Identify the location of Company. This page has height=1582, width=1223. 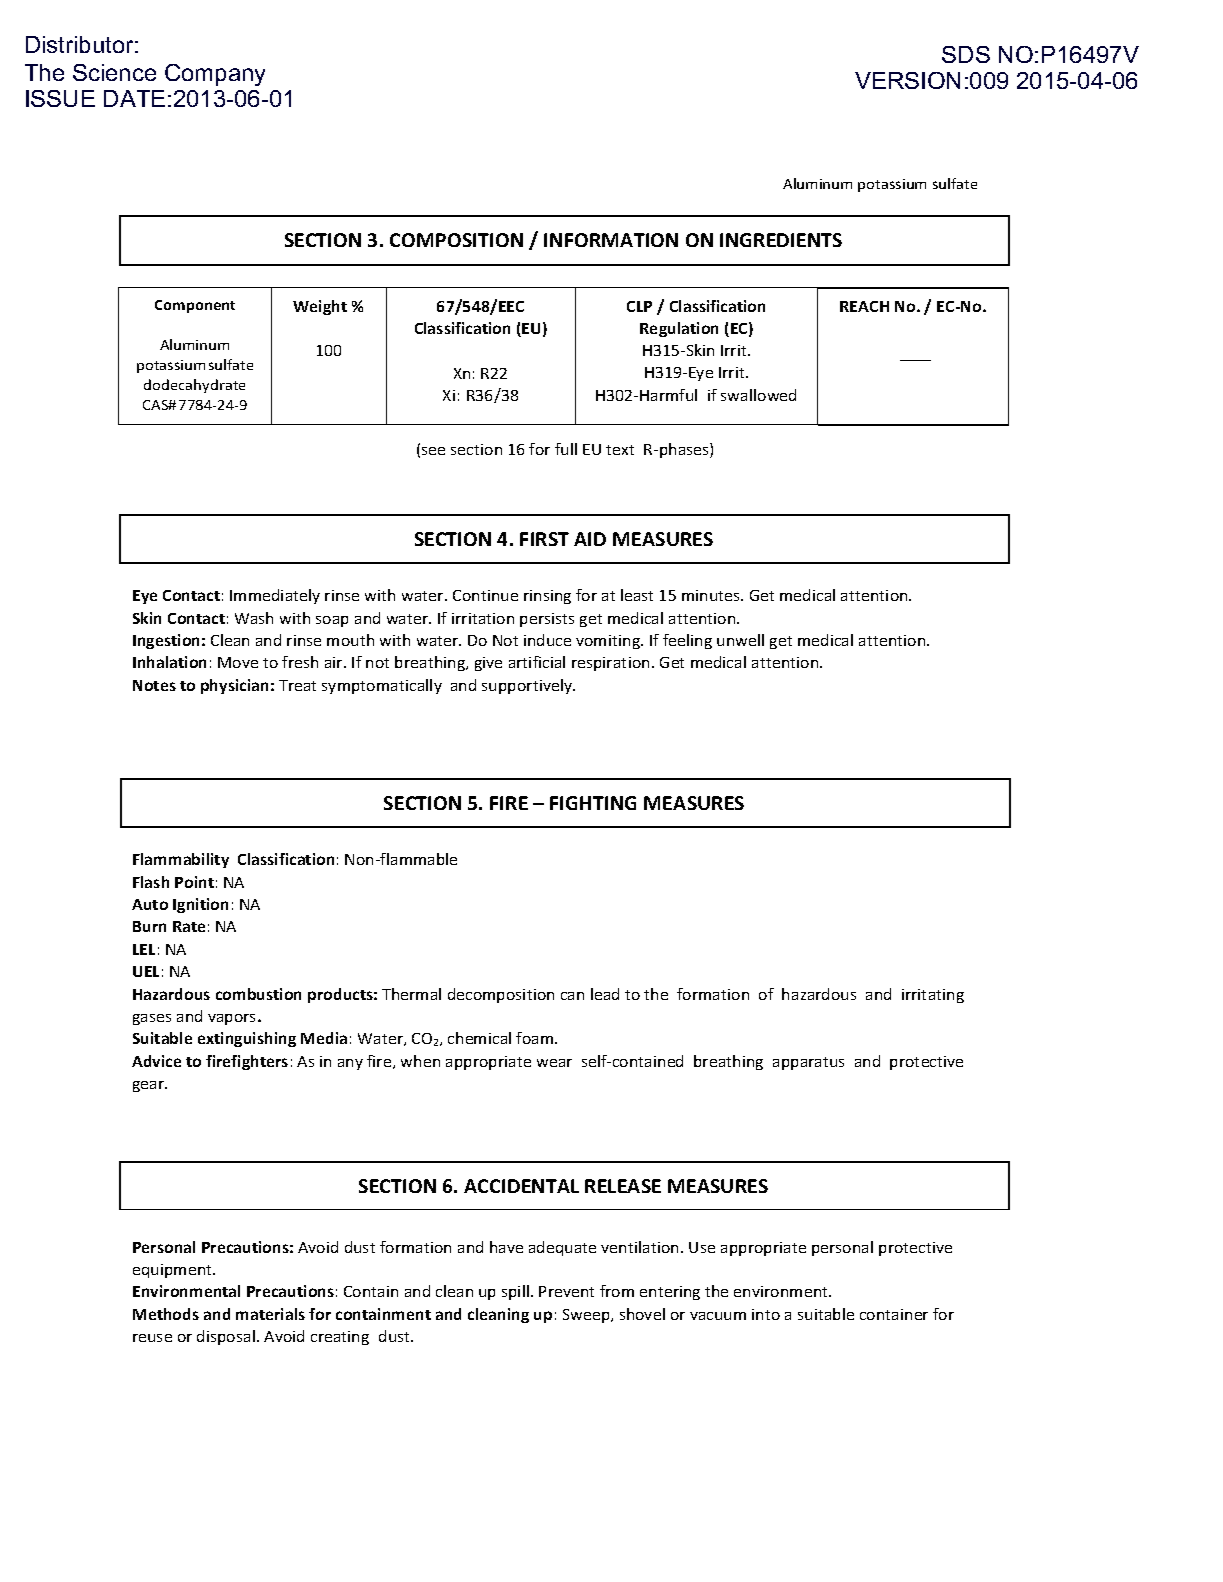
(215, 75).
